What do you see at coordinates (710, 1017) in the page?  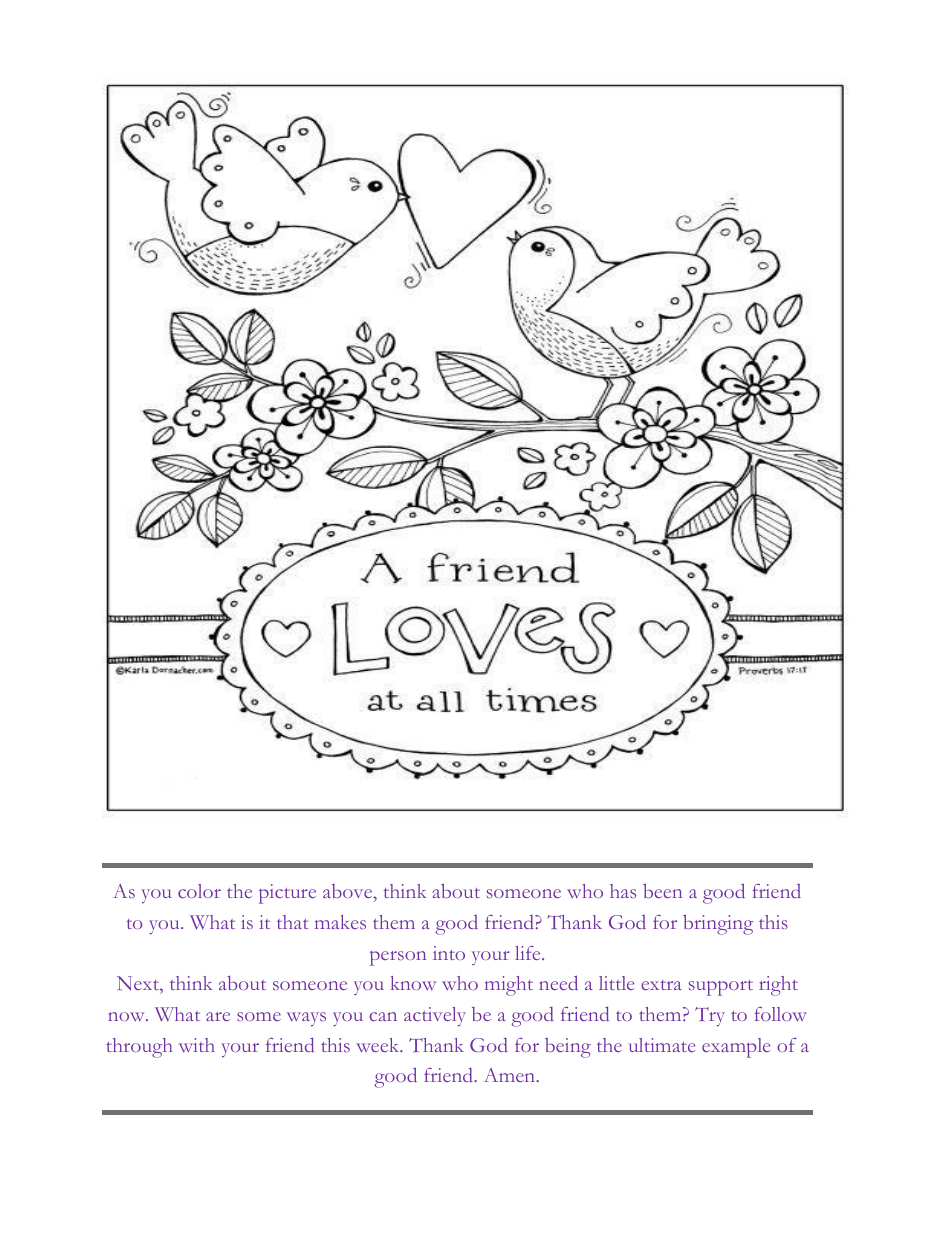 I see `Try` at bounding box center [710, 1017].
